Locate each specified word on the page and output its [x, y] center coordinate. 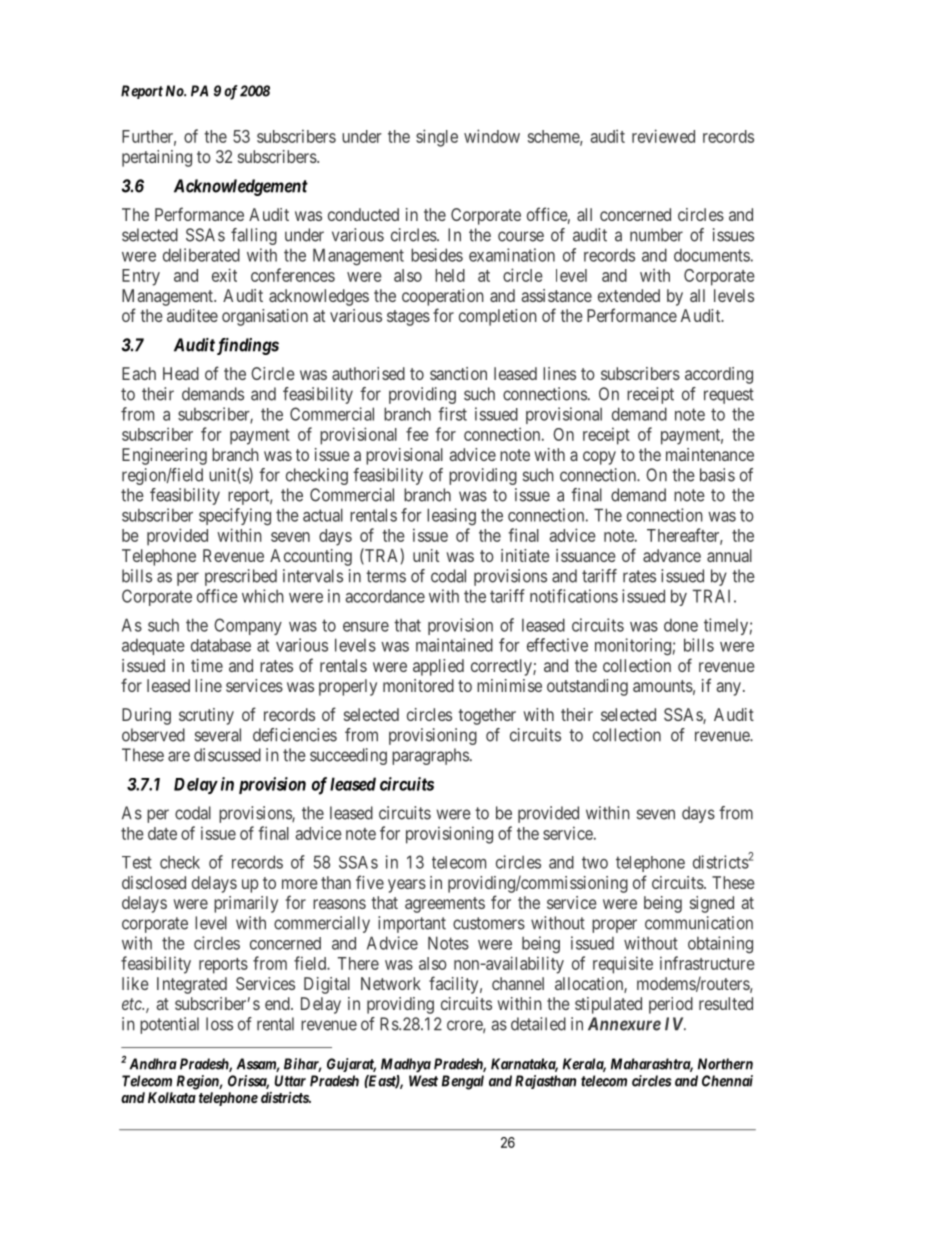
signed [712, 904]
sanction [458, 373]
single [437, 138]
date [162, 833]
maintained [454, 645]
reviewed [663, 136]
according [719, 375]
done [681, 625]
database [221, 645]
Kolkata [172, 1097]
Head [181, 373]
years [407, 886]
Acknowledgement [241, 187]
